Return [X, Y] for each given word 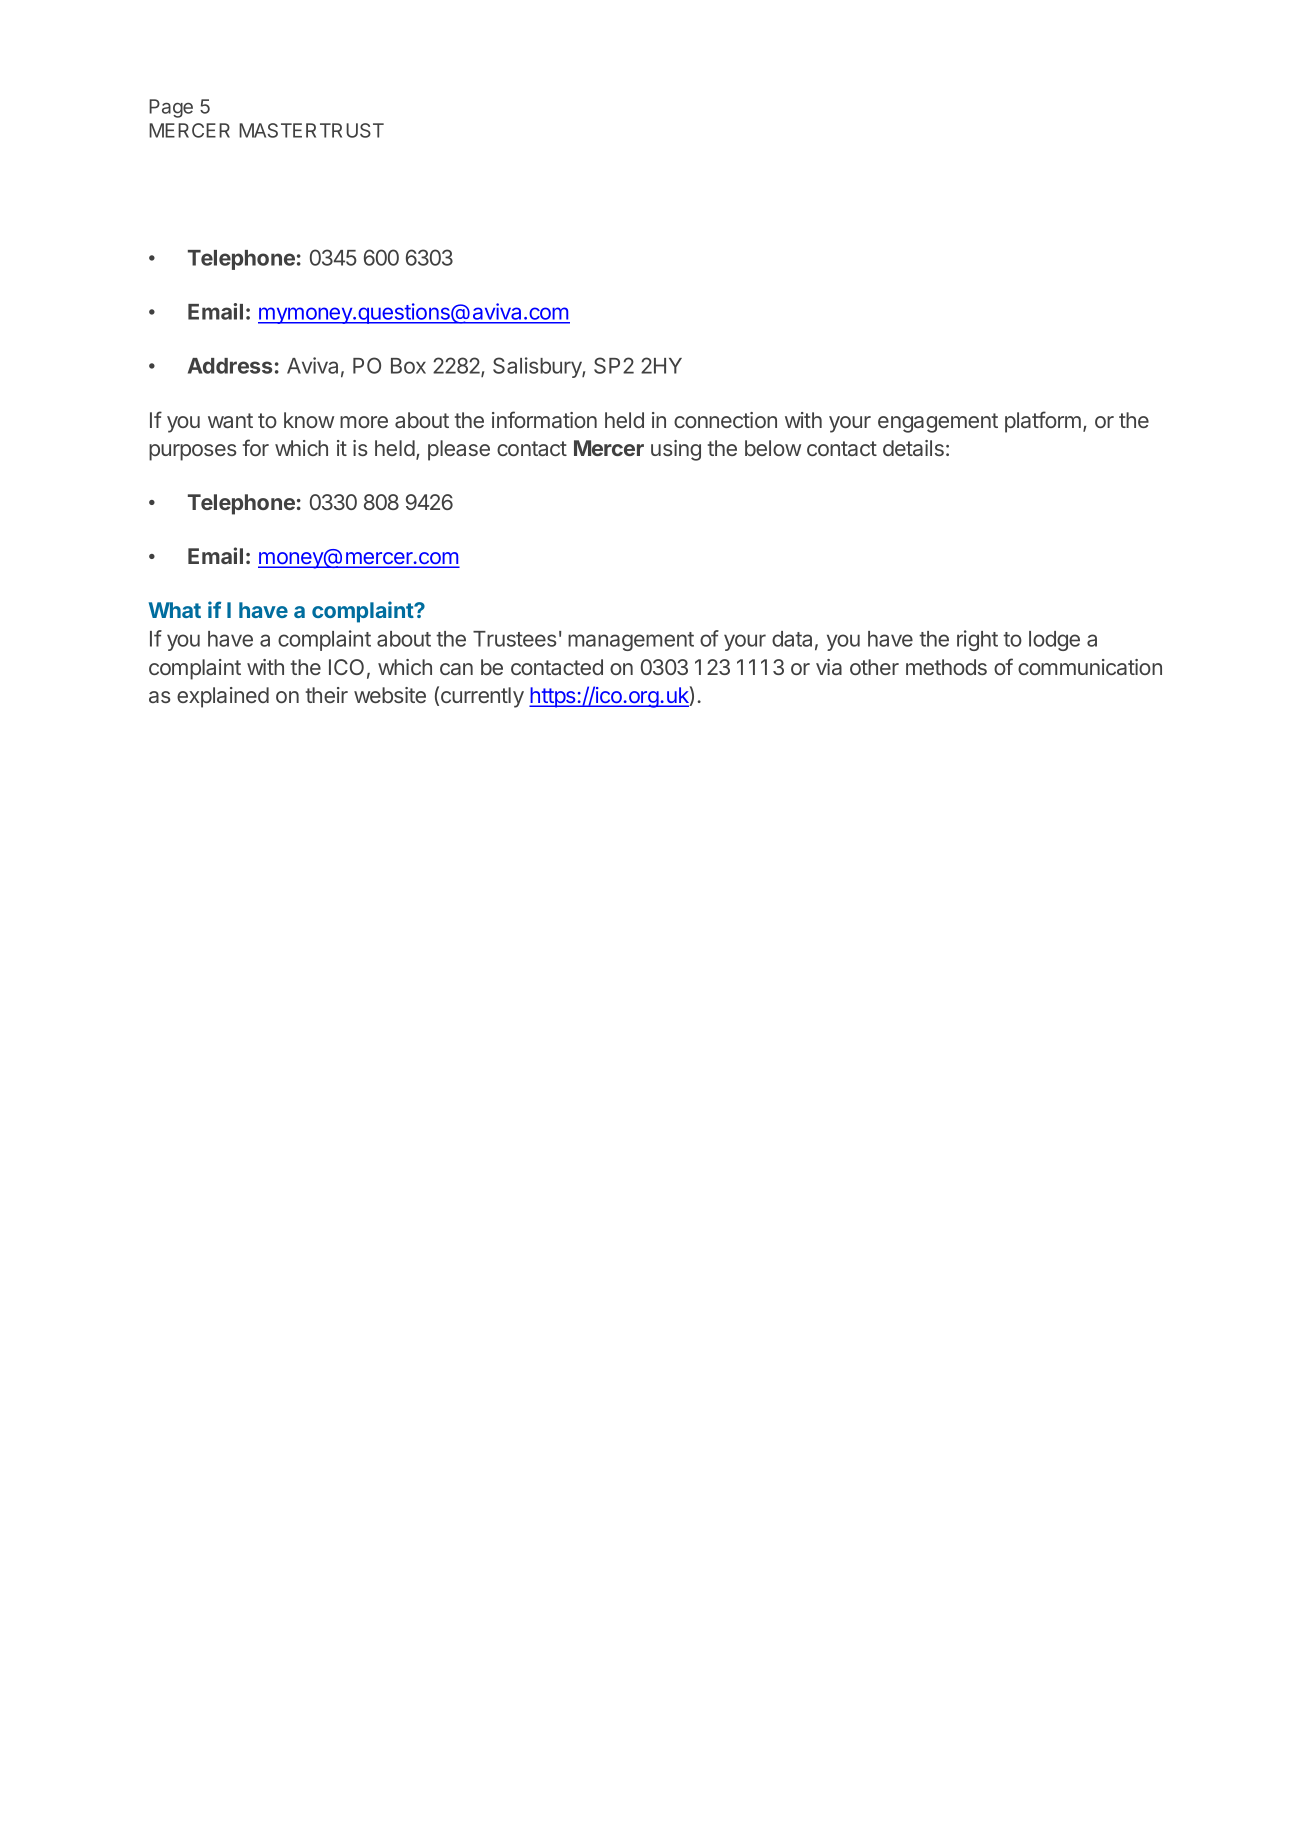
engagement [938, 423]
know [309, 420]
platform [1043, 422]
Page [171, 108]
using [676, 450]
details [913, 448]
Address [230, 366]
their [327, 695]
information [544, 419]
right [977, 640]
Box [408, 366]
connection [725, 420]
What [175, 610]
